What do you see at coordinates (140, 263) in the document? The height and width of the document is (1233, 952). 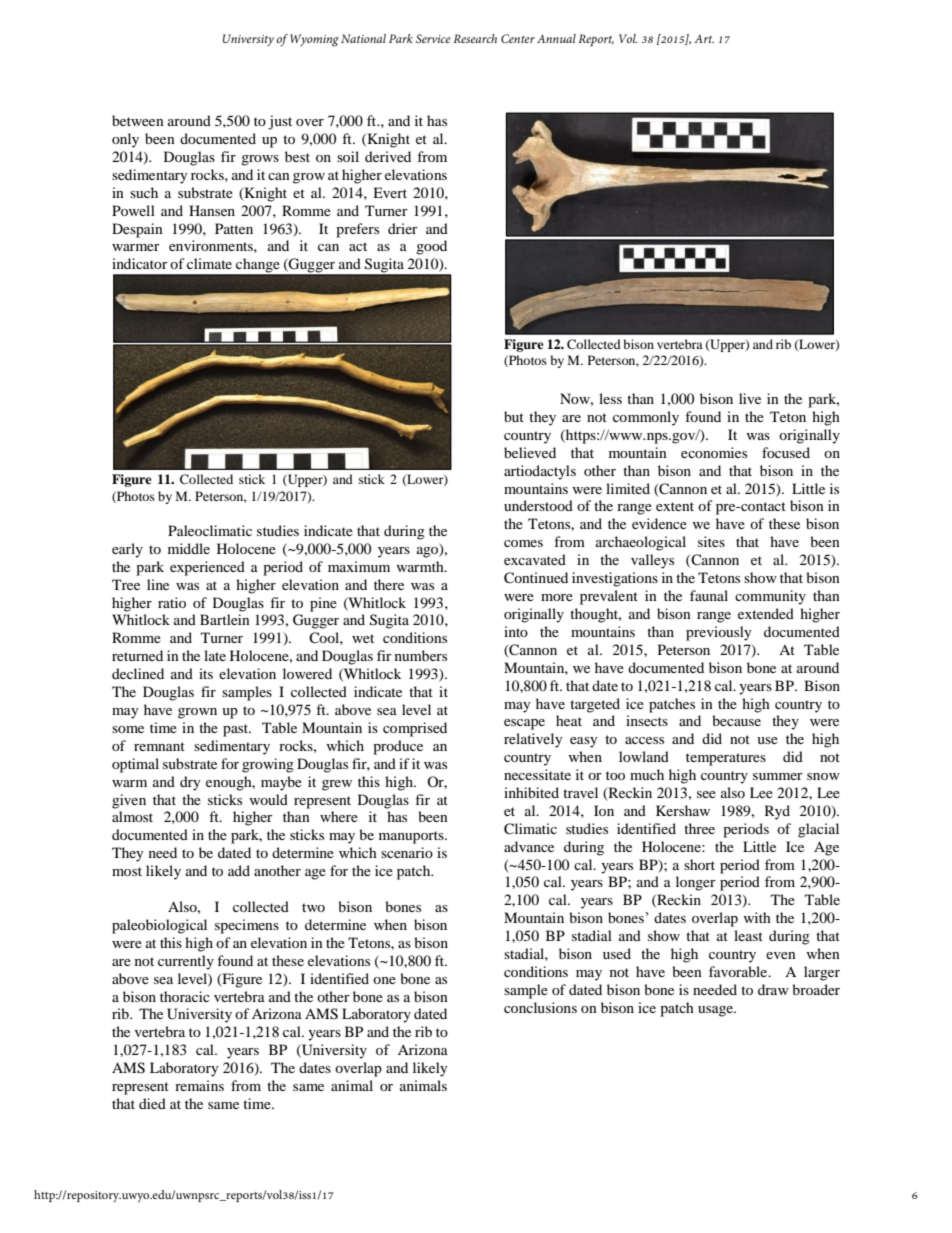 I see `indicator` at bounding box center [140, 263].
